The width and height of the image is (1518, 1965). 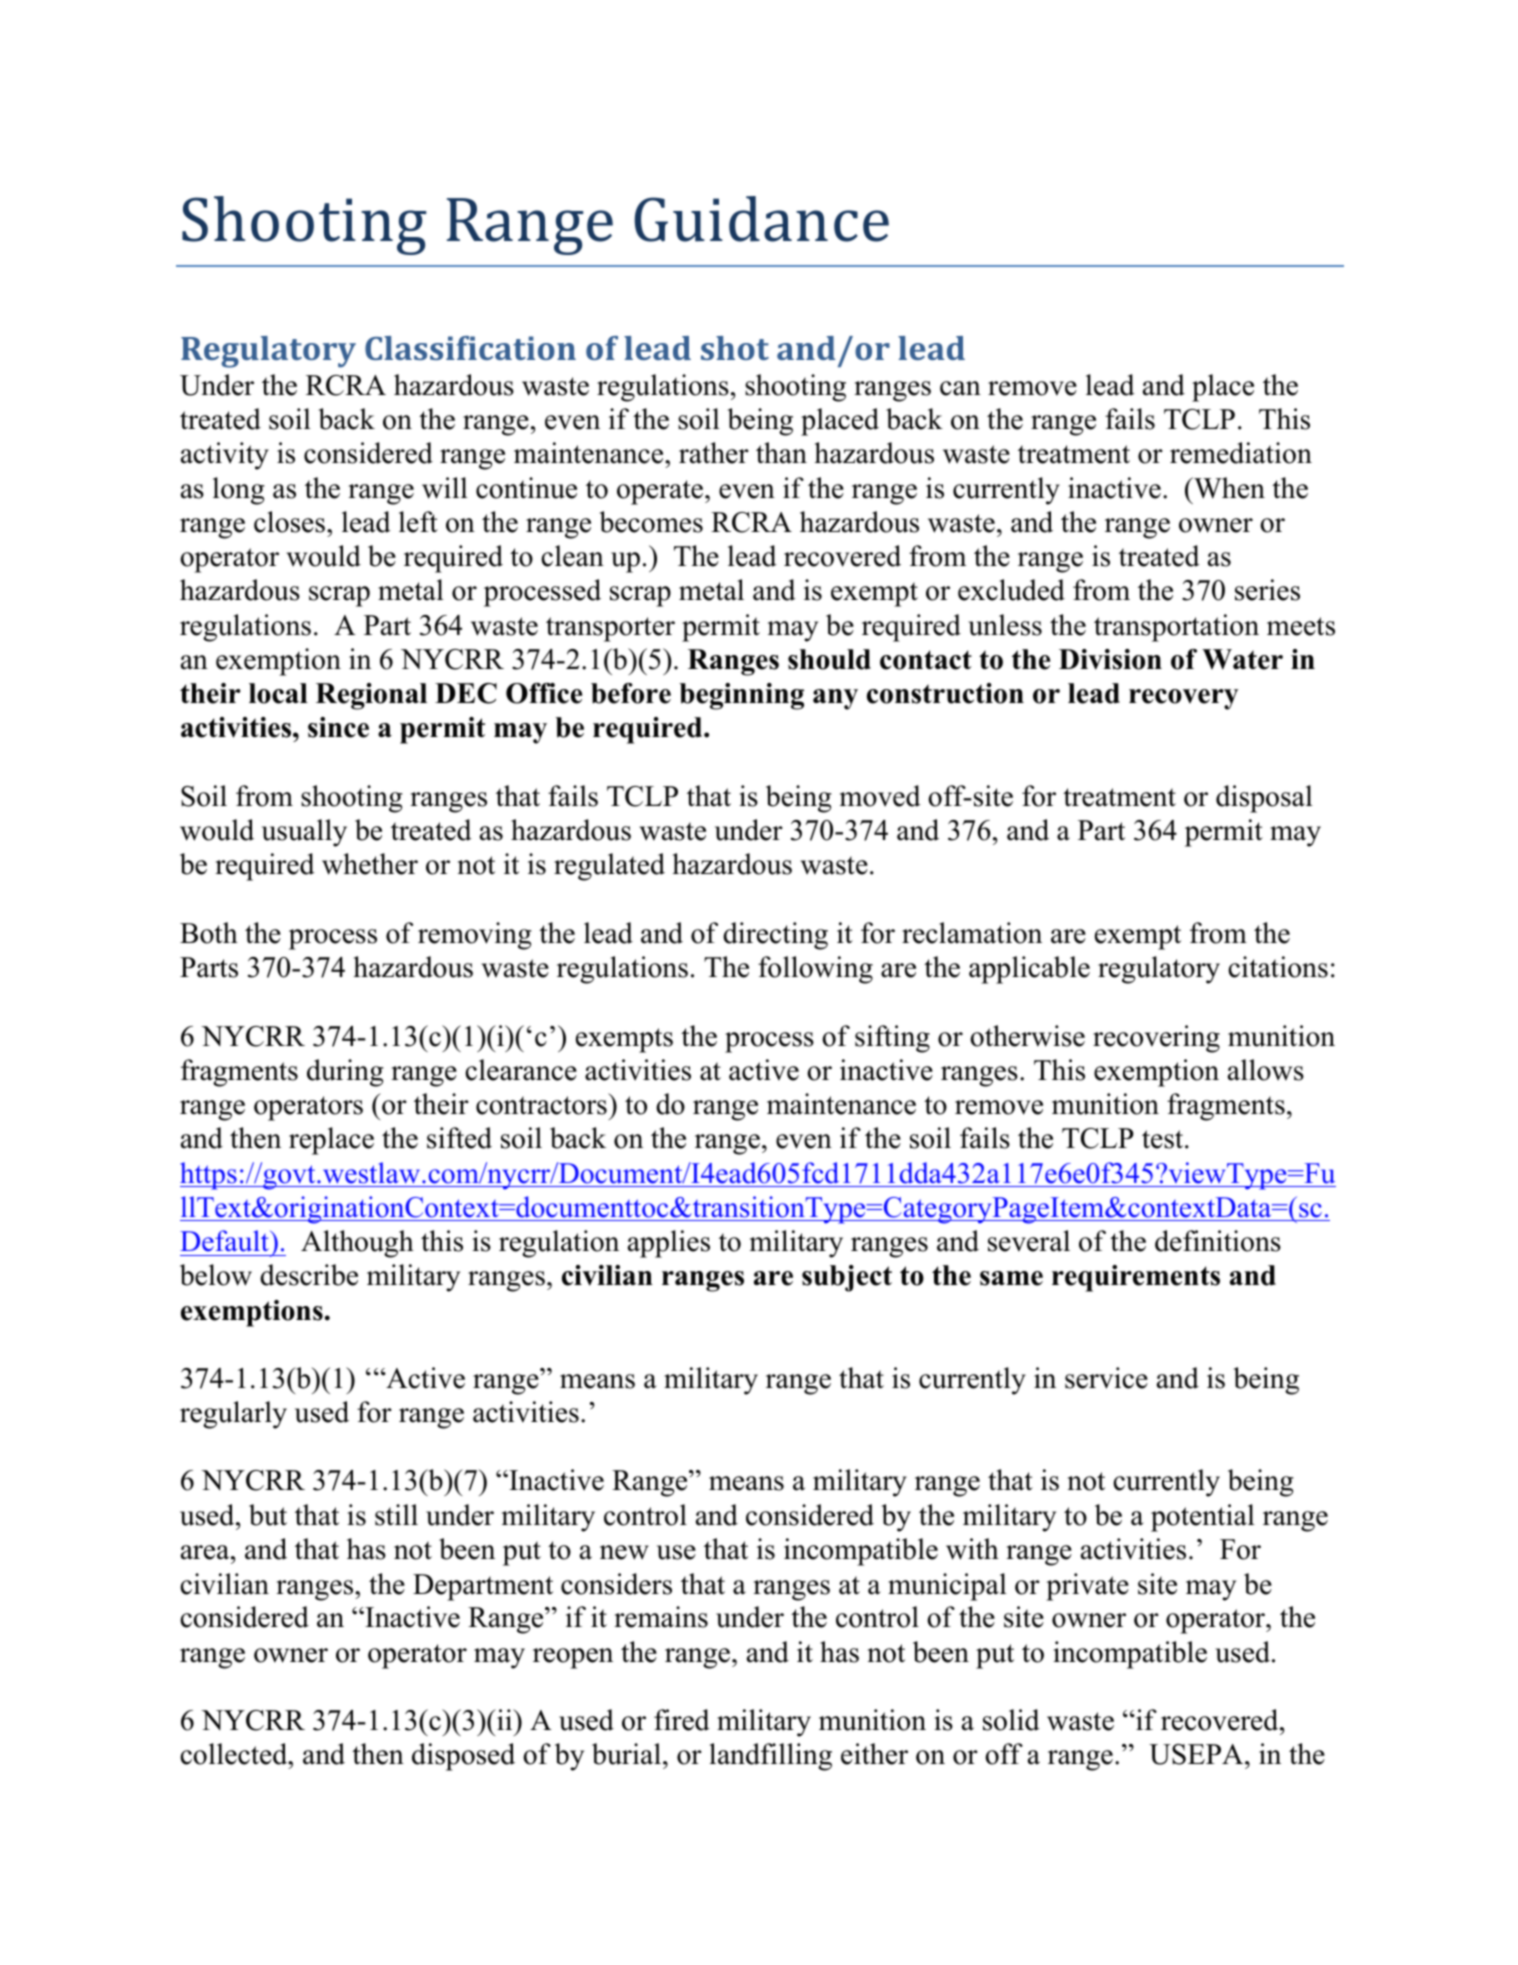 What do you see at coordinates (1156, 1039) in the image?
I see `recovering` at bounding box center [1156, 1039].
